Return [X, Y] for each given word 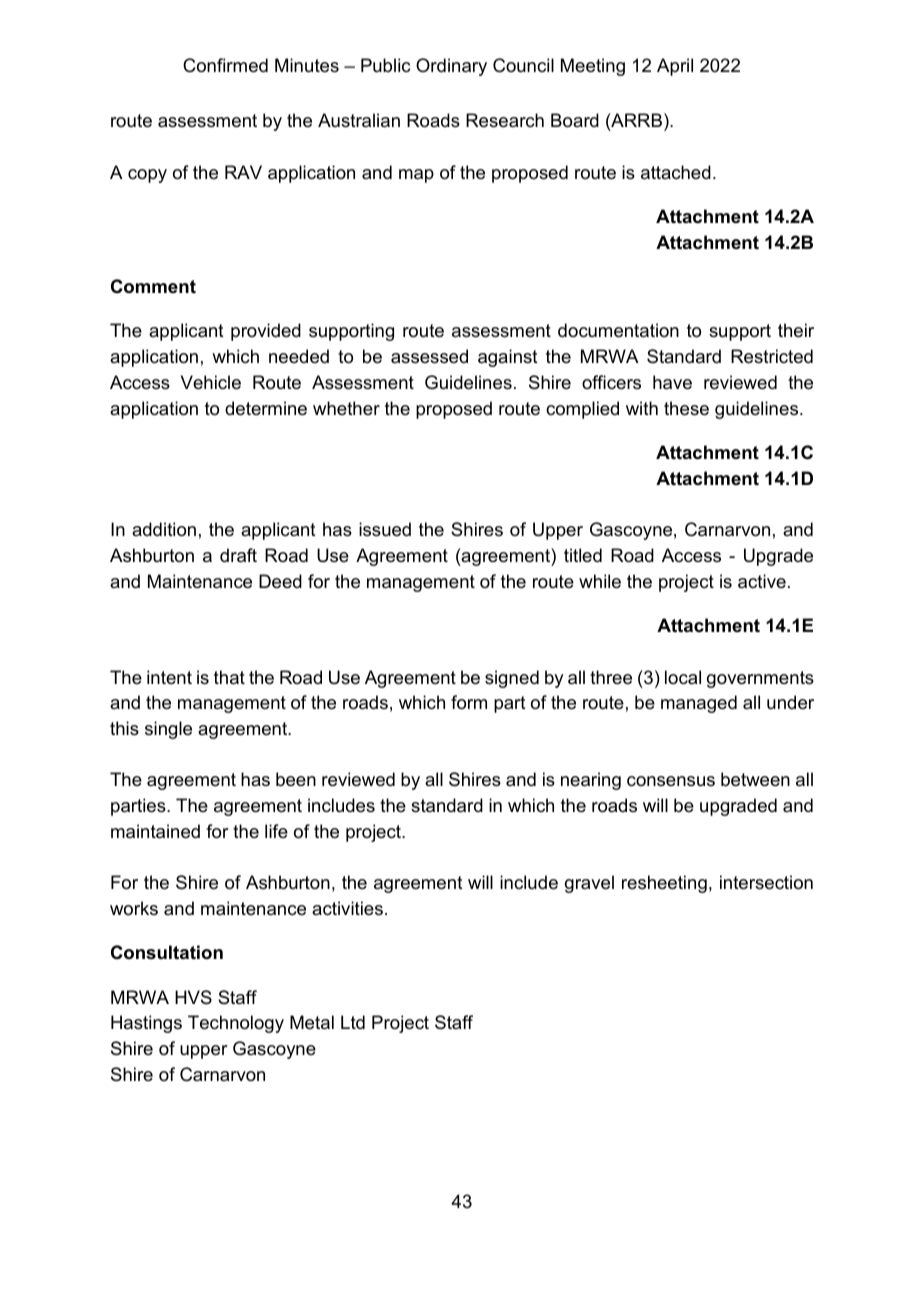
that [229, 677]
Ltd [353, 1022]
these [686, 408]
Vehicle [211, 382]
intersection [766, 882]
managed [699, 704]
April [675, 67]
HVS [193, 997]
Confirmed [225, 65]
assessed [429, 356]
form [469, 702]
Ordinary [451, 67]
